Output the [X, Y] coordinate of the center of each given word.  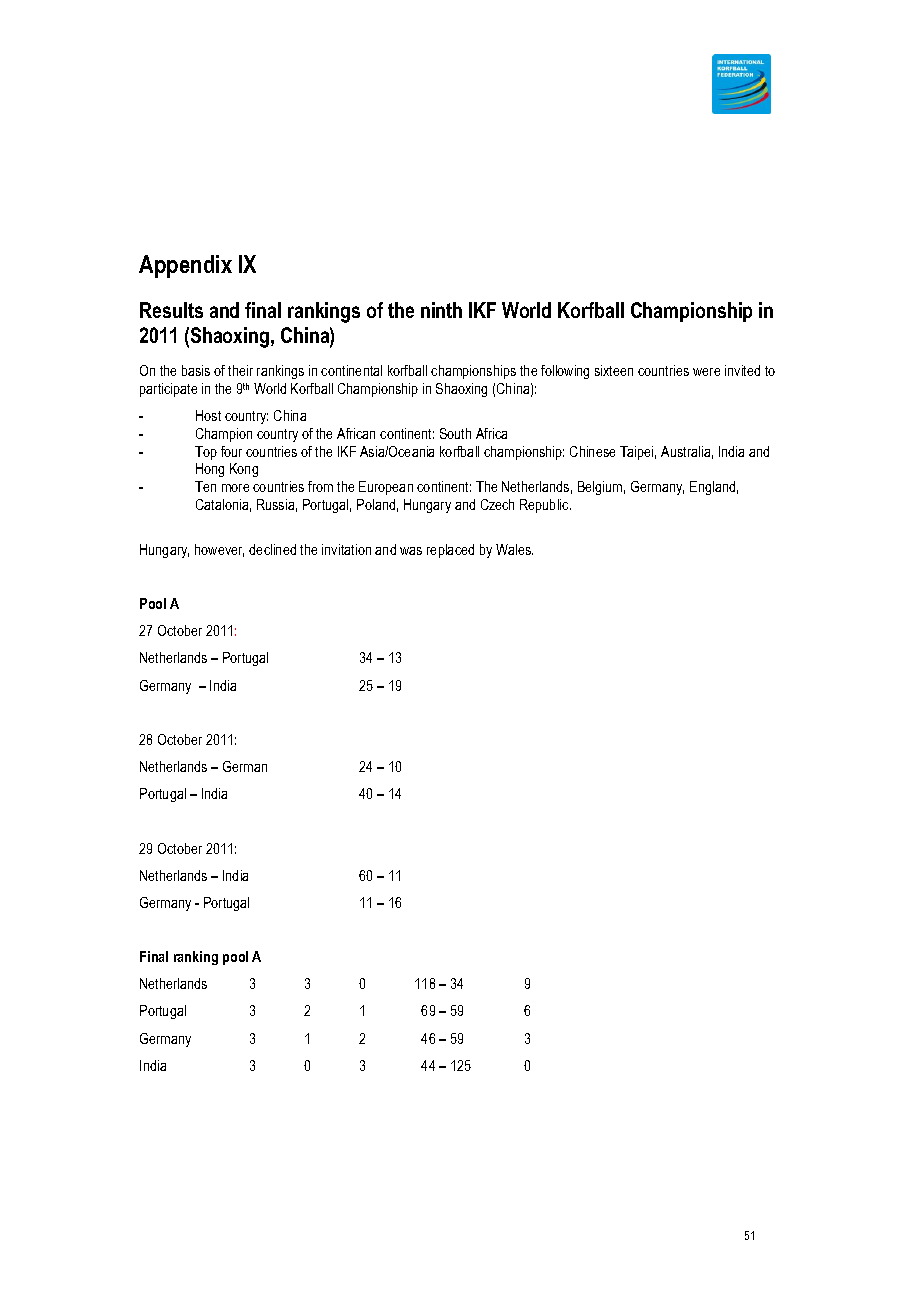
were [706, 372]
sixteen [614, 370]
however [219, 550]
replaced [450, 551]
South [455, 433]
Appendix [185, 266]
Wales [514, 549]
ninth [441, 310]
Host [208, 415]
